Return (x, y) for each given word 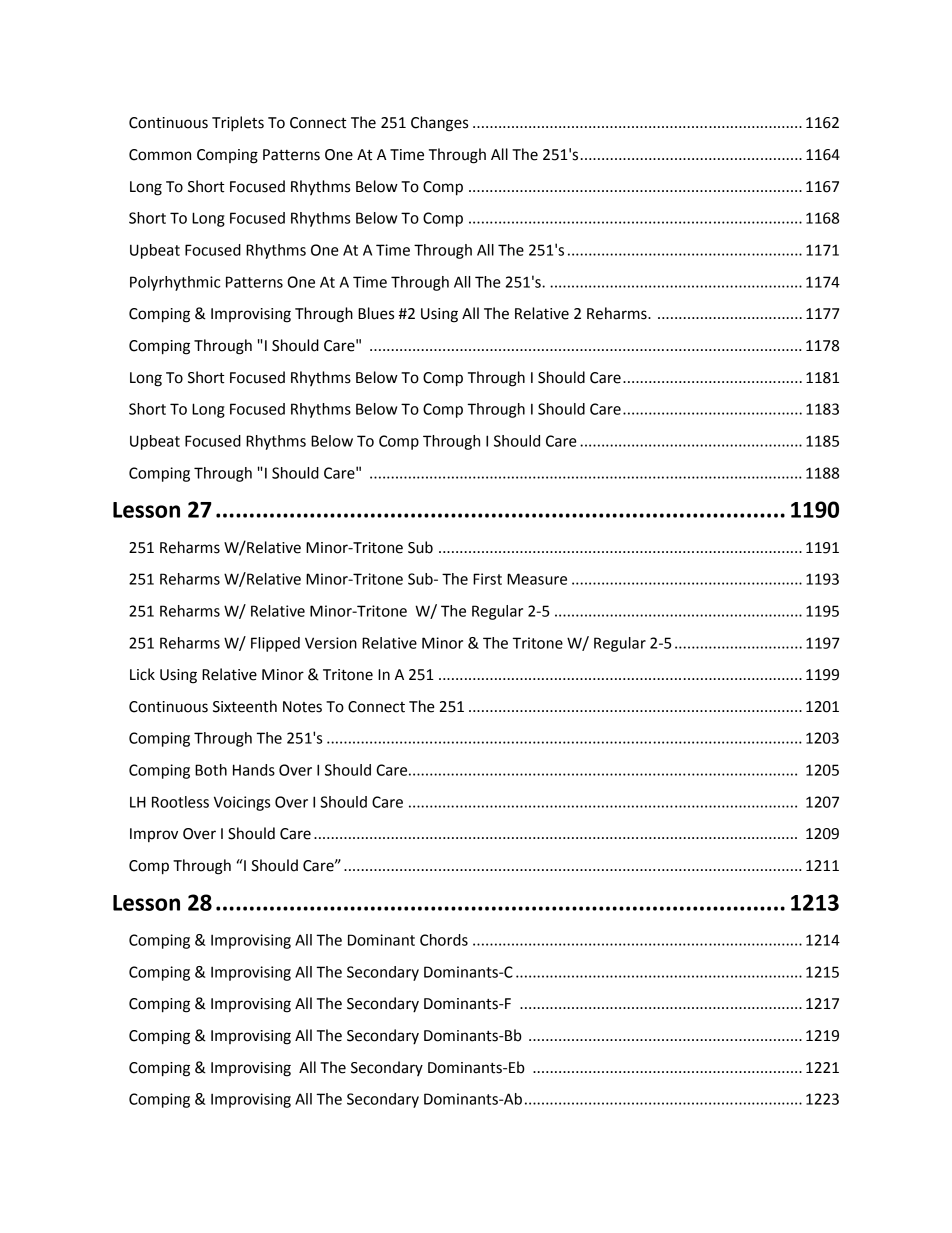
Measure (537, 579)
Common (160, 155)
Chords (444, 940)
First (487, 579)
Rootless (180, 802)
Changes (439, 124)
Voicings (242, 803)
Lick (142, 674)
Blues (376, 313)
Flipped (275, 644)
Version (331, 643)
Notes (302, 707)
